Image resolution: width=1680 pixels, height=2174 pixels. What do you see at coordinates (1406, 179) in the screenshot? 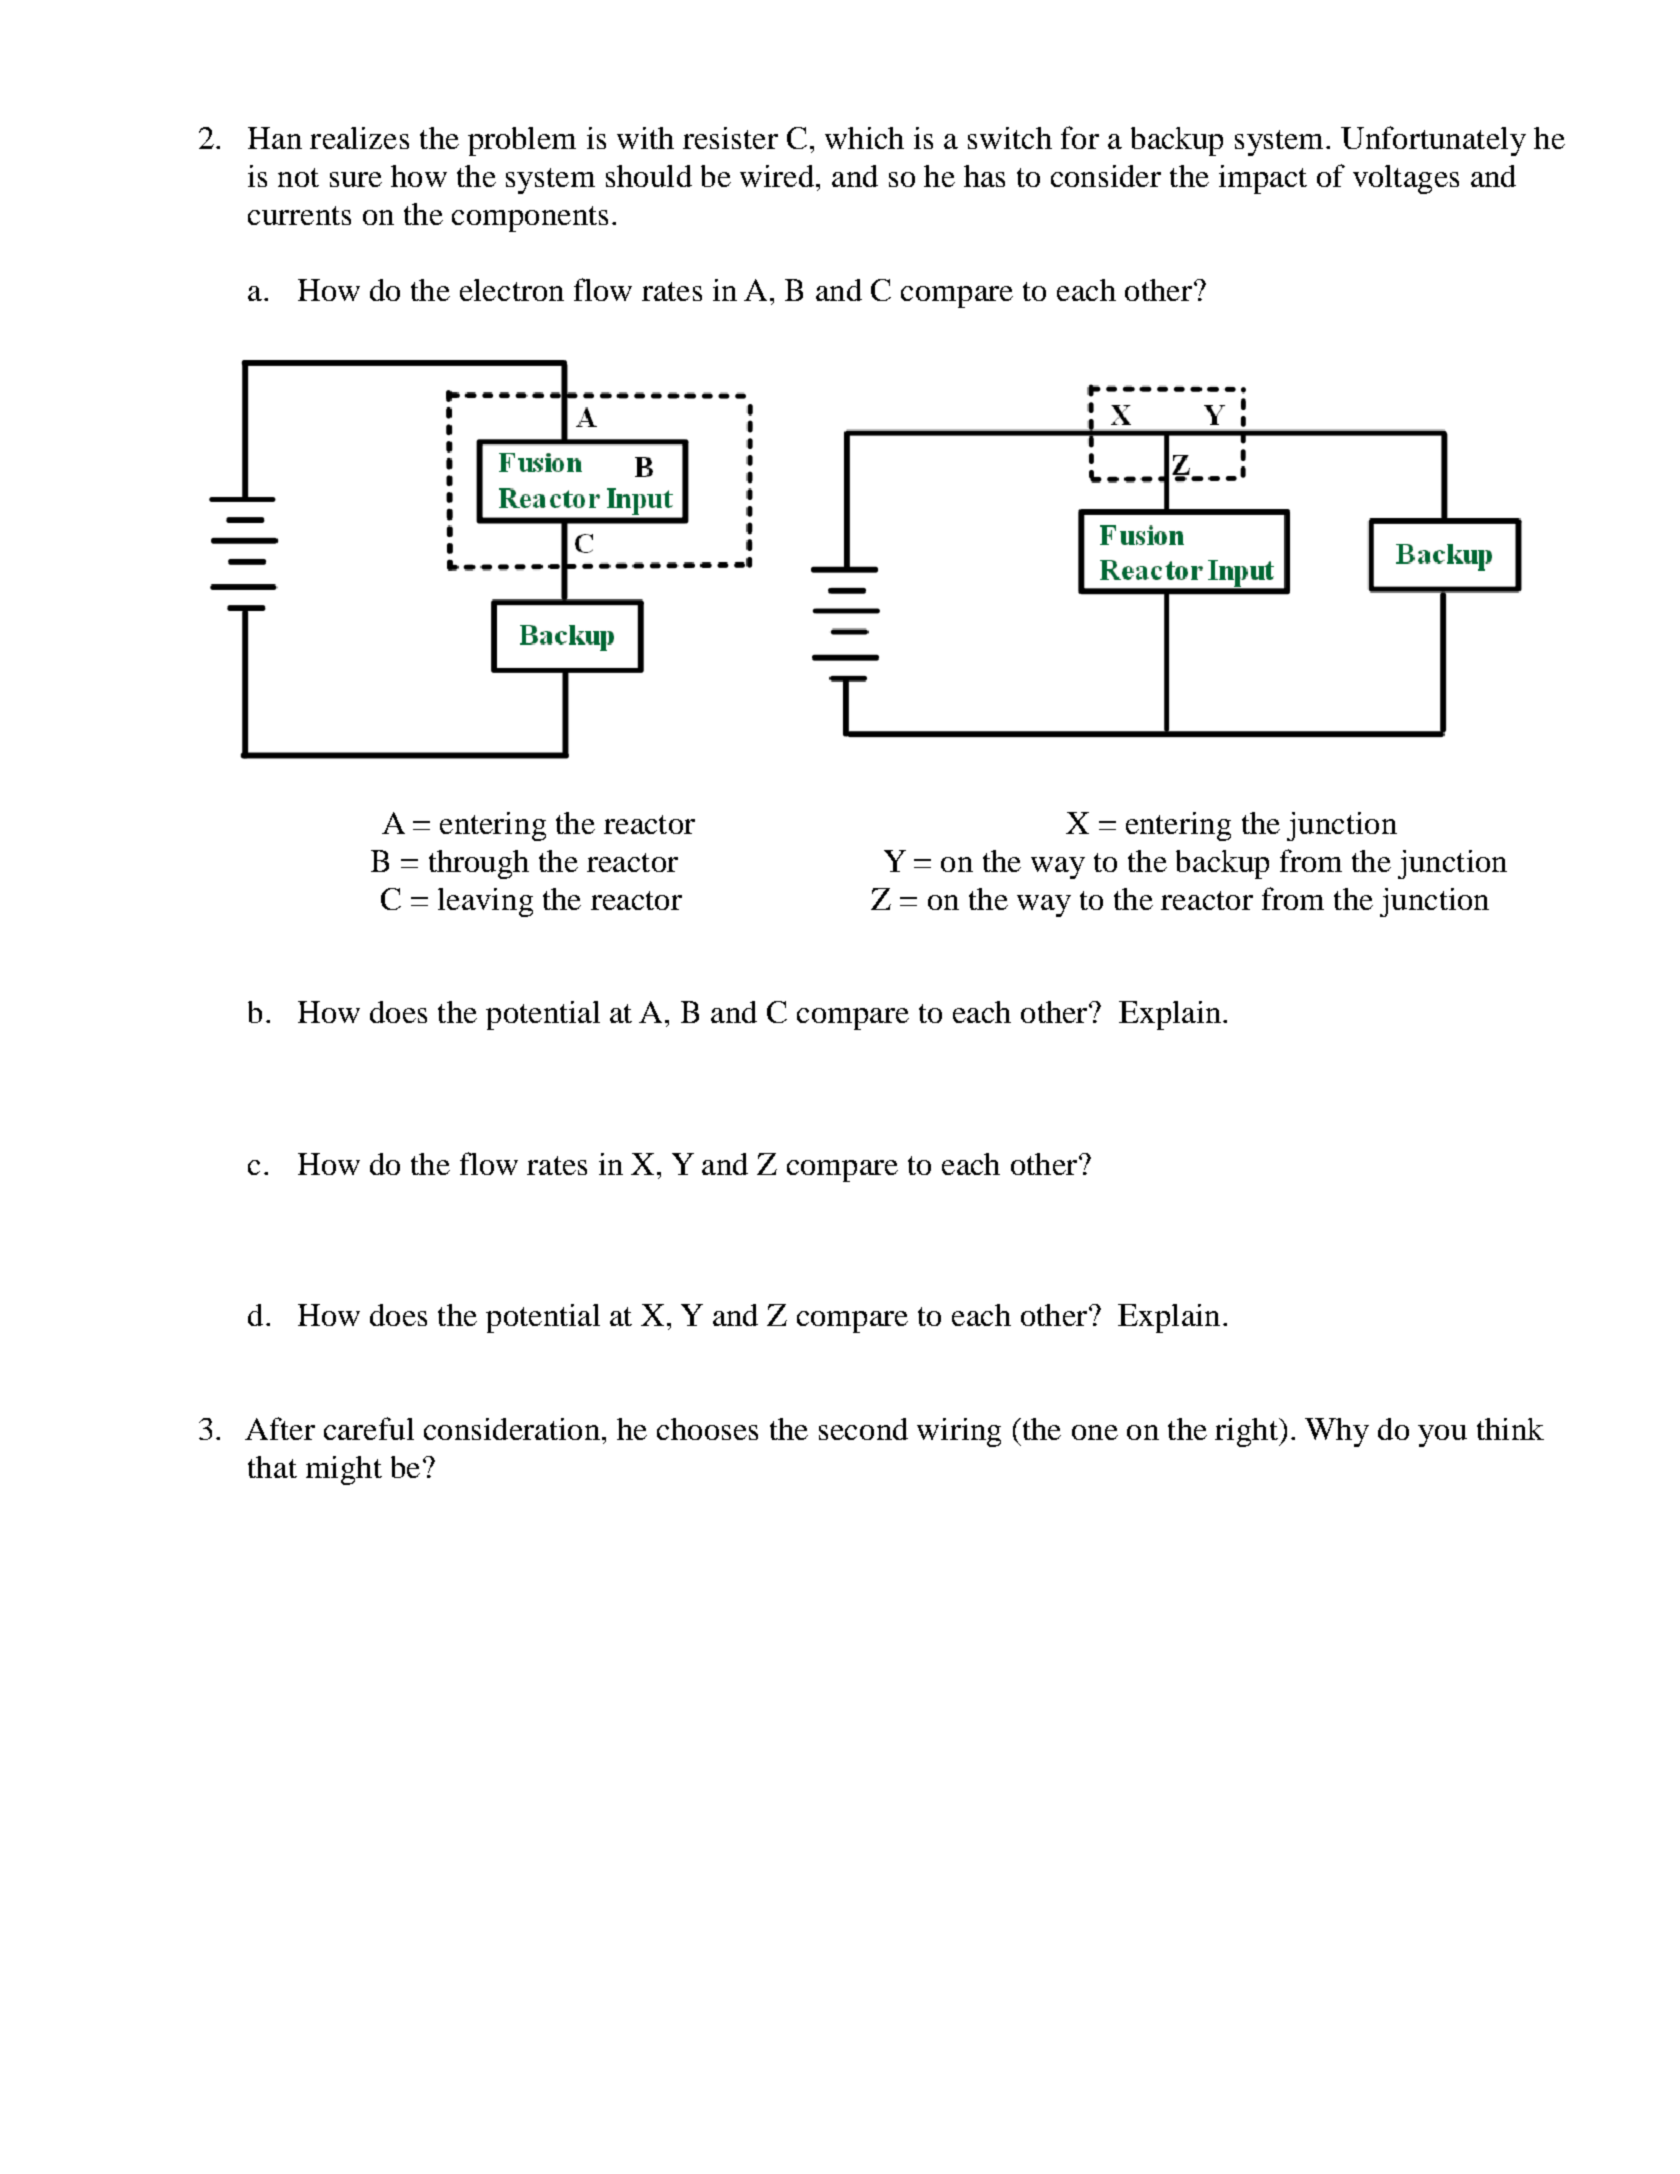
I see `voltages` at bounding box center [1406, 179].
